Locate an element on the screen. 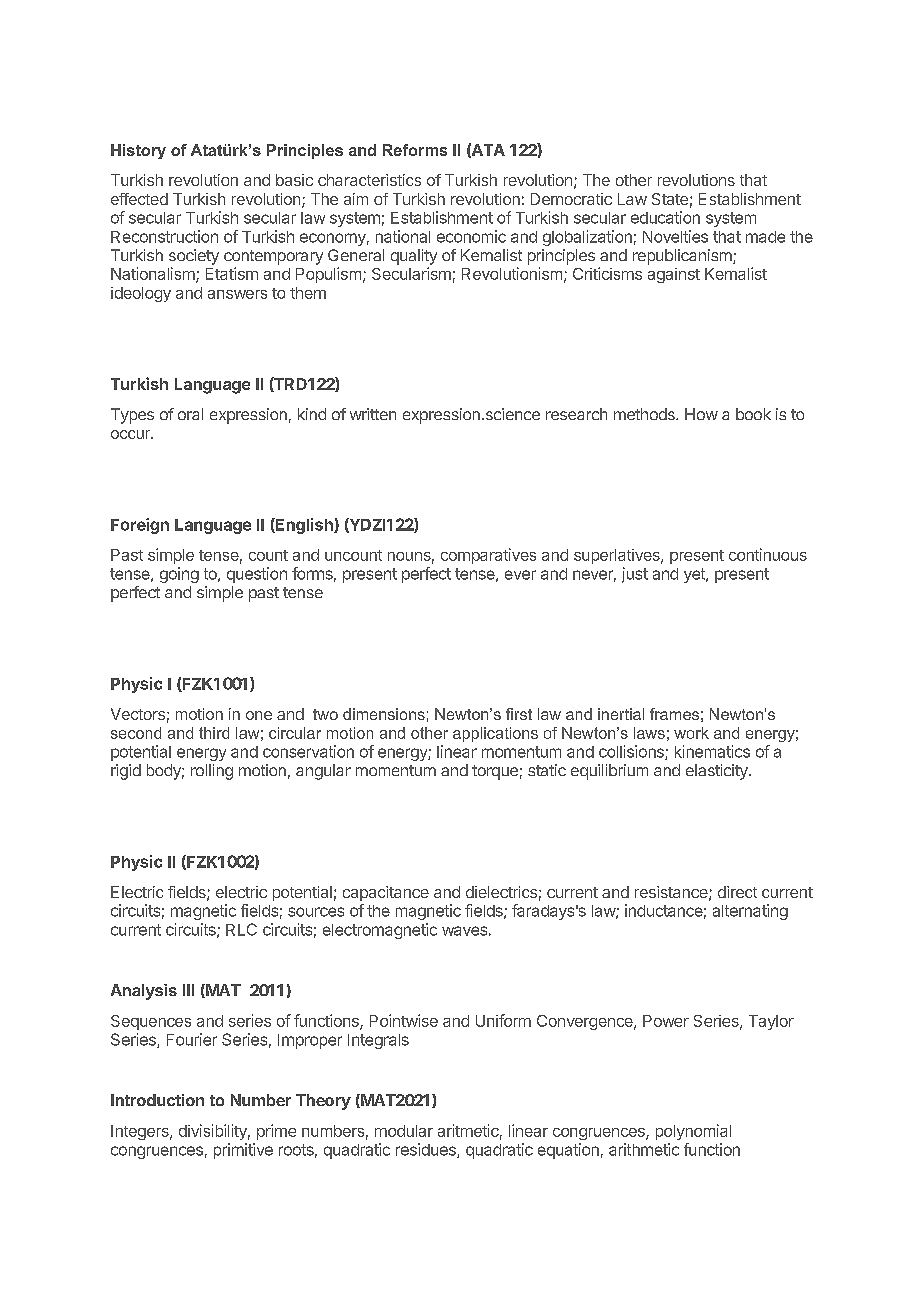  effected is located at coordinates (139, 199).
